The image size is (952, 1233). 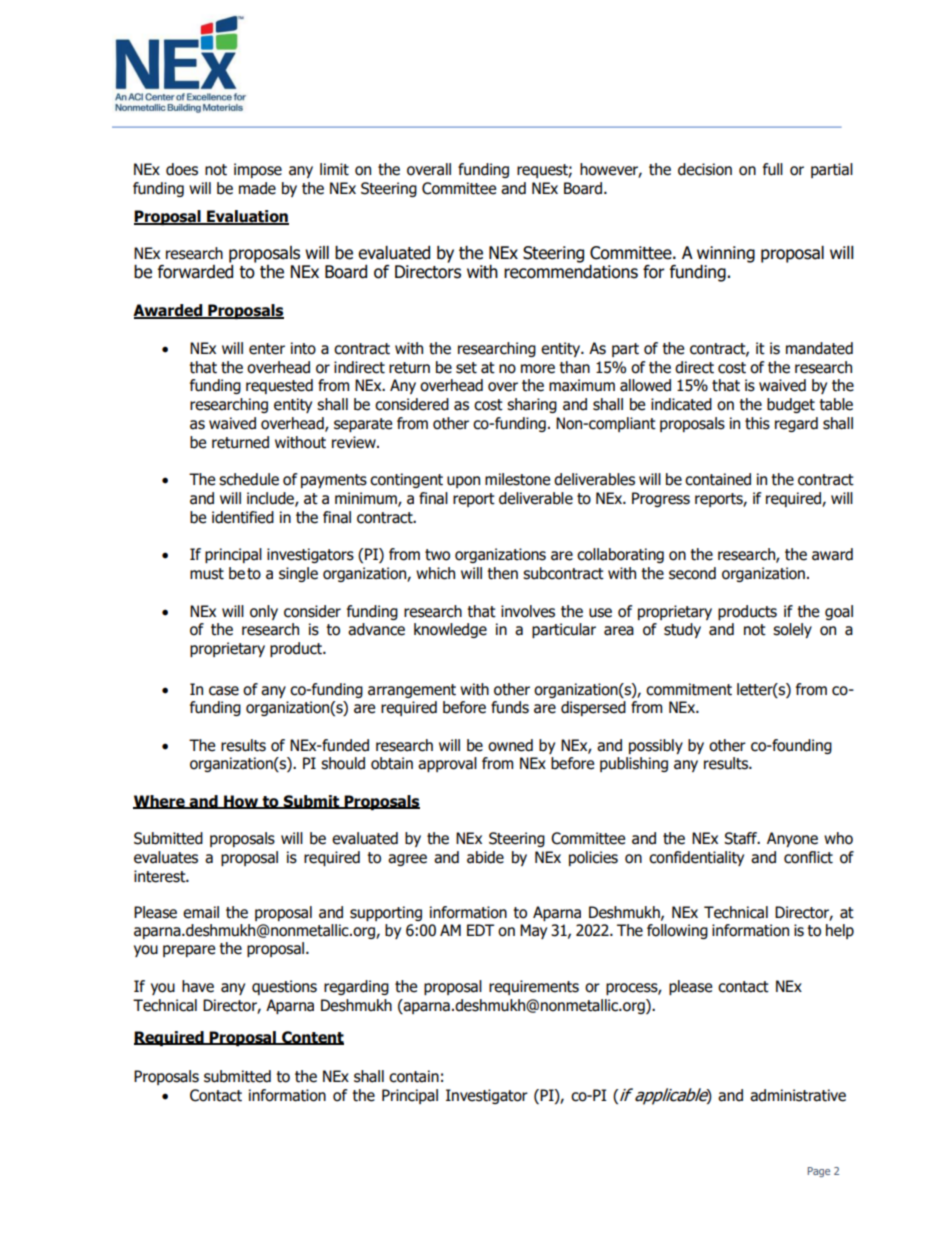 I want to click on made, so click(x=257, y=188).
